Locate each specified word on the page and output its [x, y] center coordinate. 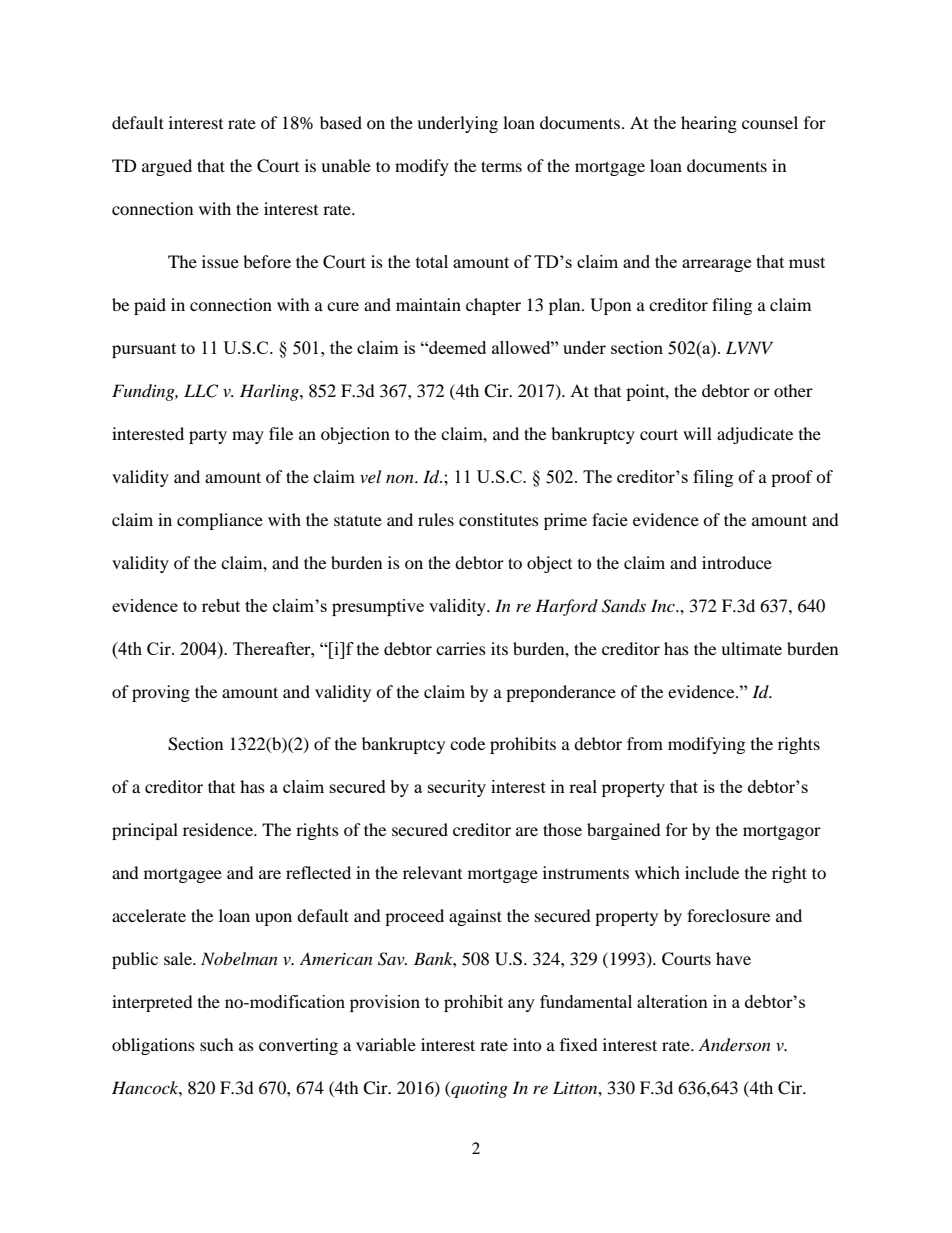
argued [167, 167]
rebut [221, 605]
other [793, 390]
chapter [493, 306]
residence [219, 829]
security [457, 788]
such [217, 1044]
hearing [709, 124]
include [712, 872]
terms [501, 166]
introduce [737, 562]
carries [461, 648]
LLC [201, 391]
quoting [478, 1089]
